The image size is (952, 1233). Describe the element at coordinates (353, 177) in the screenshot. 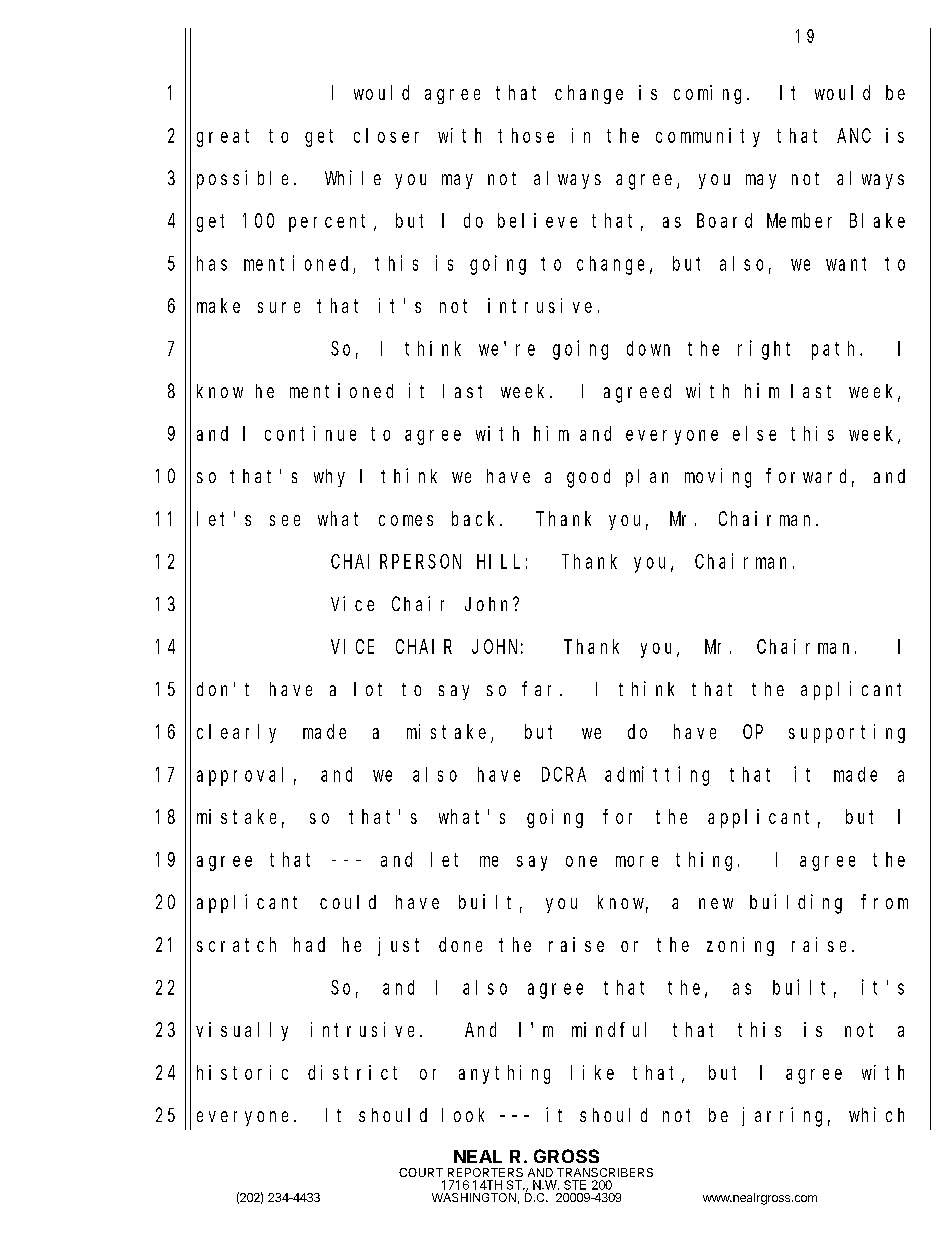

I see `While` at that location.
